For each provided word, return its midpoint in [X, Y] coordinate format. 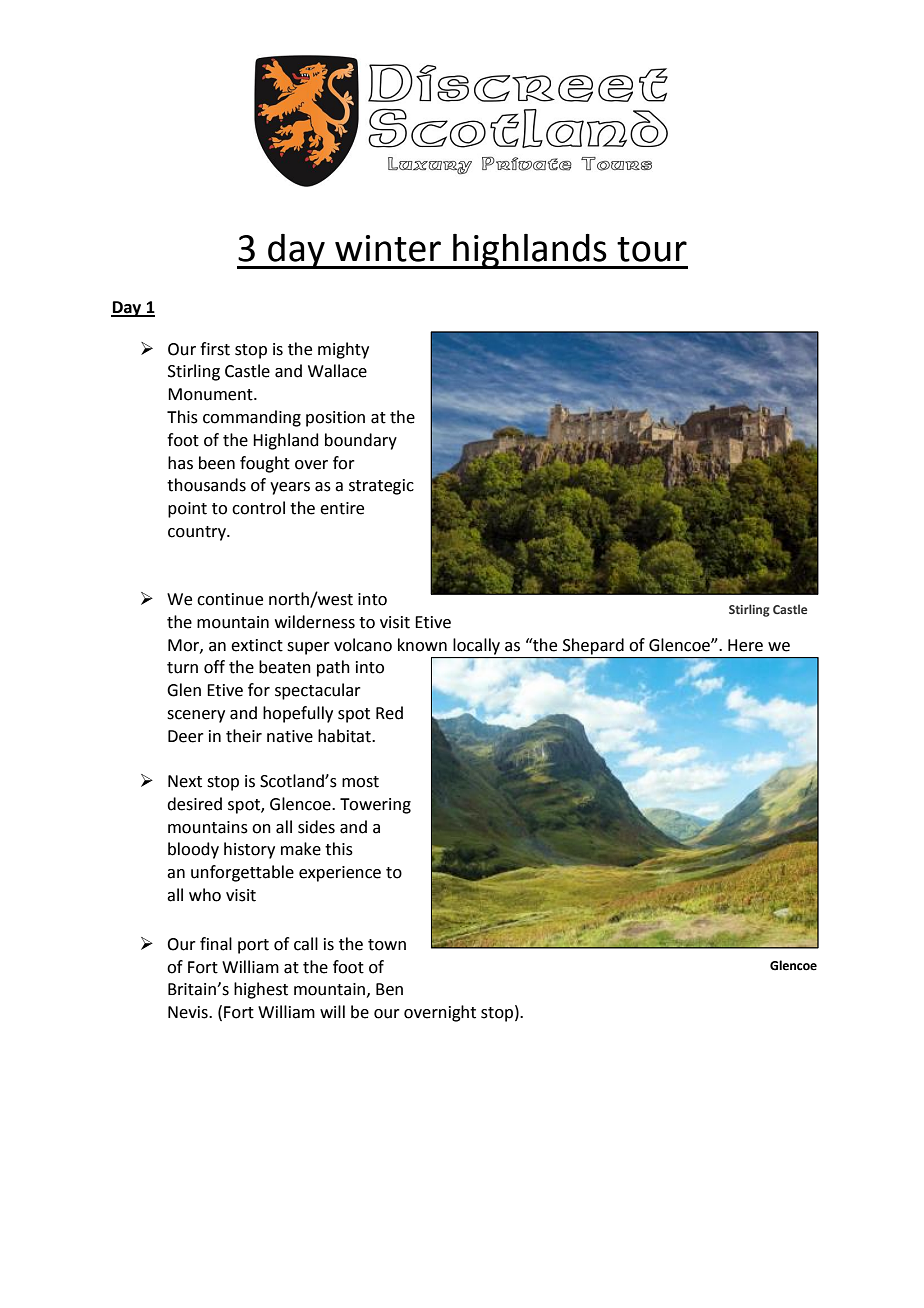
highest [261, 990]
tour [652, 249]
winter [388, 248]
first [215, 349]
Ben [389, 989]
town [387, 945]
